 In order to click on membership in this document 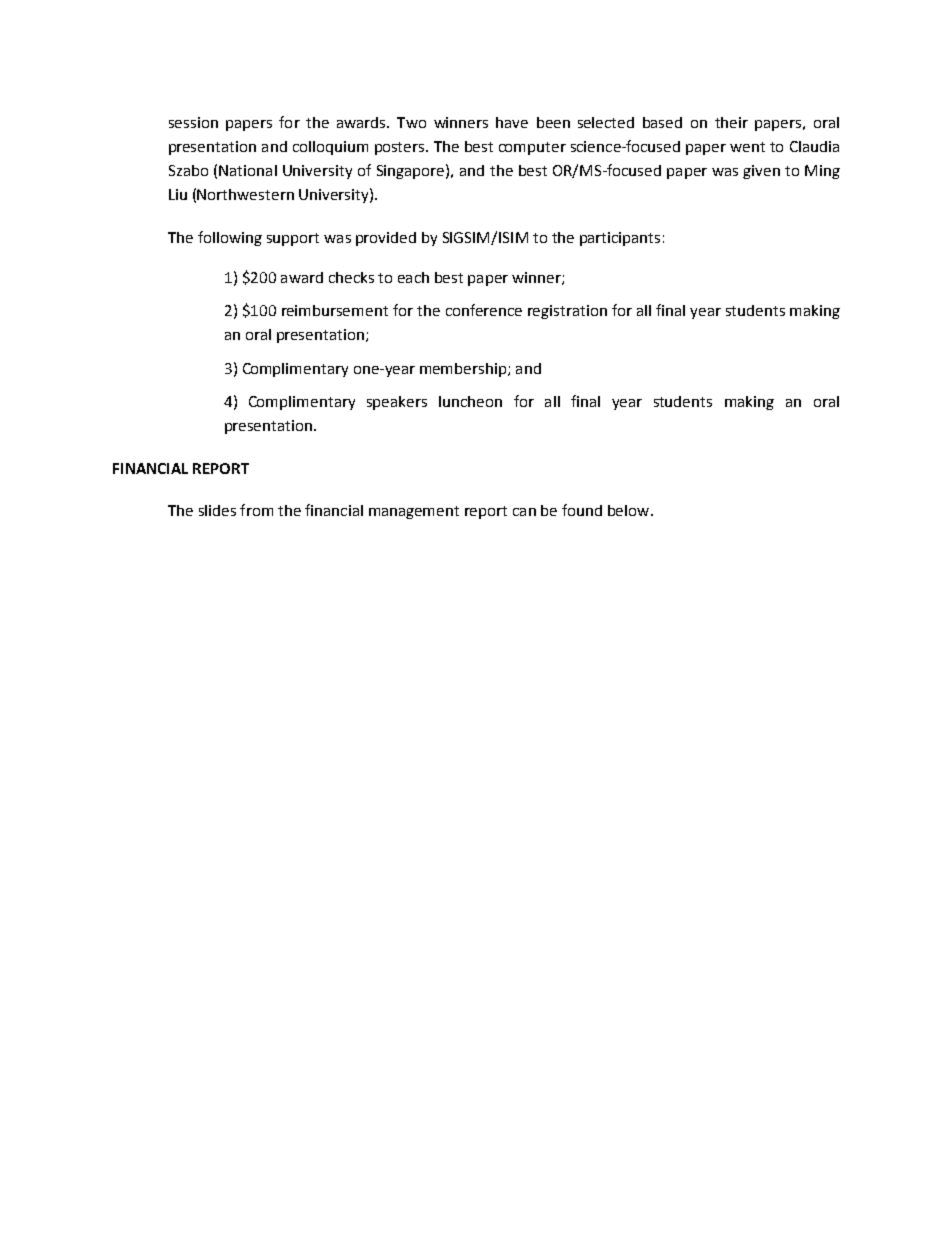, I will do `click(464, 370)`.
